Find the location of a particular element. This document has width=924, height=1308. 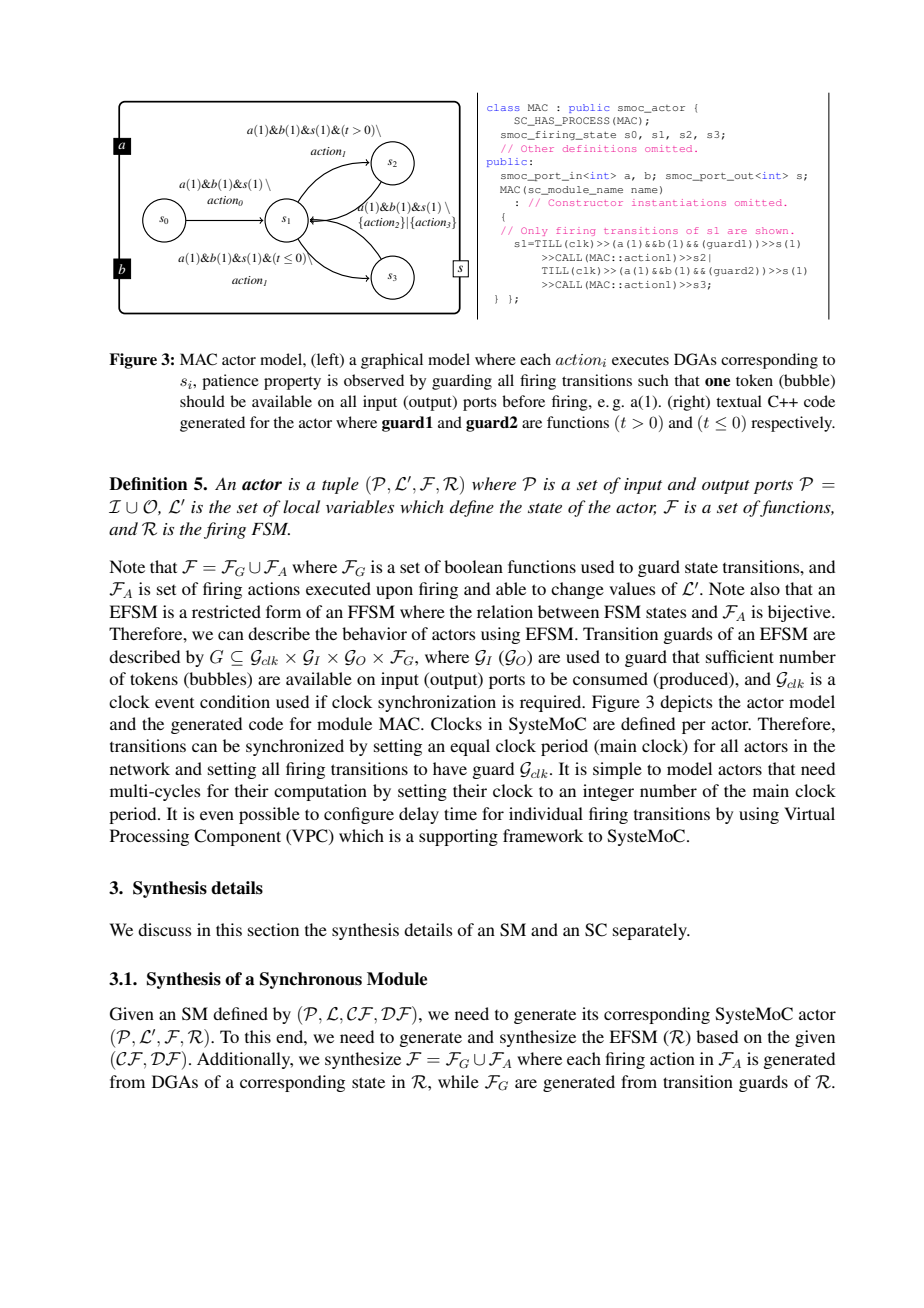

shown is located at coordinates (772, 230).
